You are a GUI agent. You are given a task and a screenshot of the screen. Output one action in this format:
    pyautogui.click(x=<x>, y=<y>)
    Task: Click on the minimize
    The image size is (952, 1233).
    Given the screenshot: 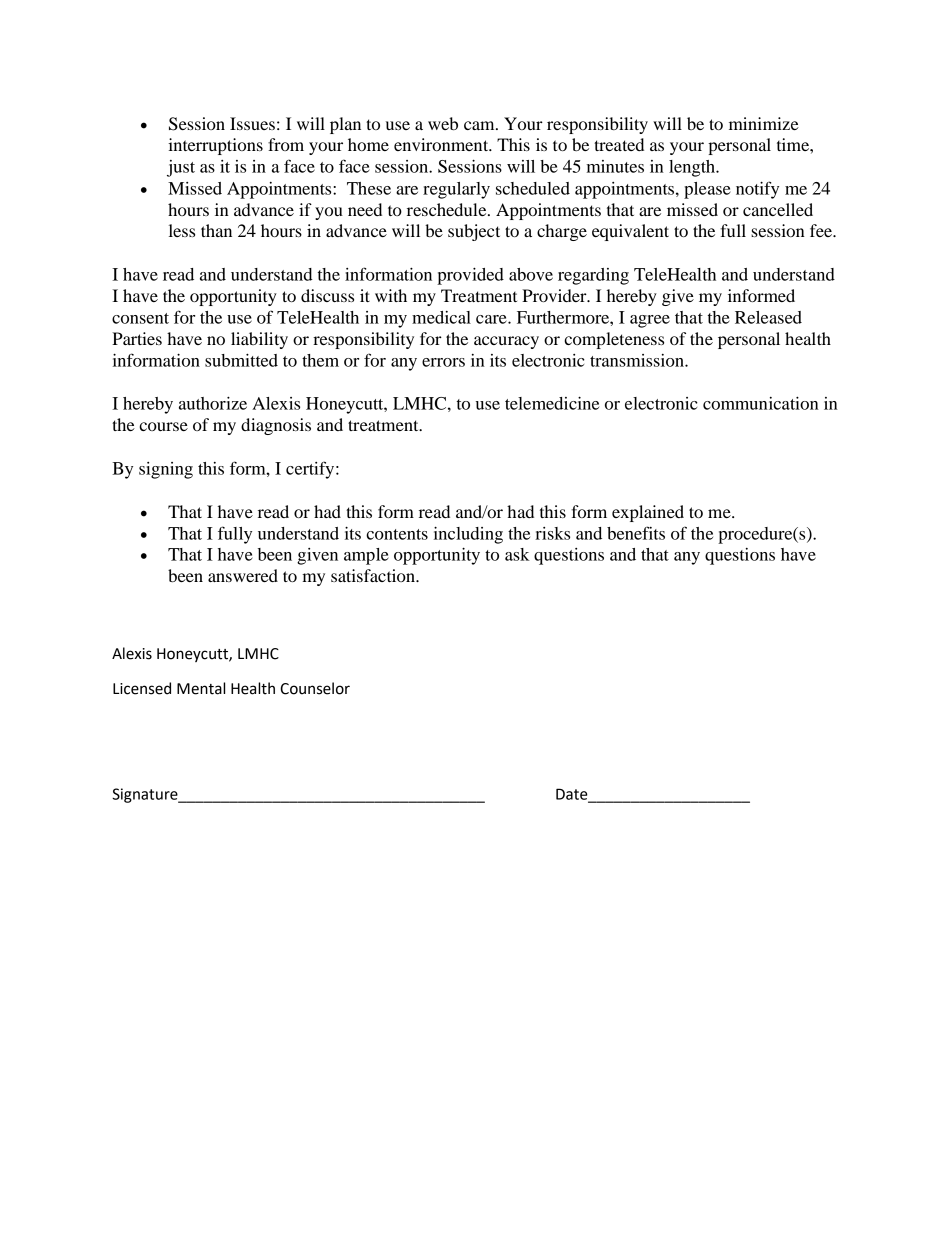 What is the action you would take?
    pyautogui.click(x=764, y=123)
